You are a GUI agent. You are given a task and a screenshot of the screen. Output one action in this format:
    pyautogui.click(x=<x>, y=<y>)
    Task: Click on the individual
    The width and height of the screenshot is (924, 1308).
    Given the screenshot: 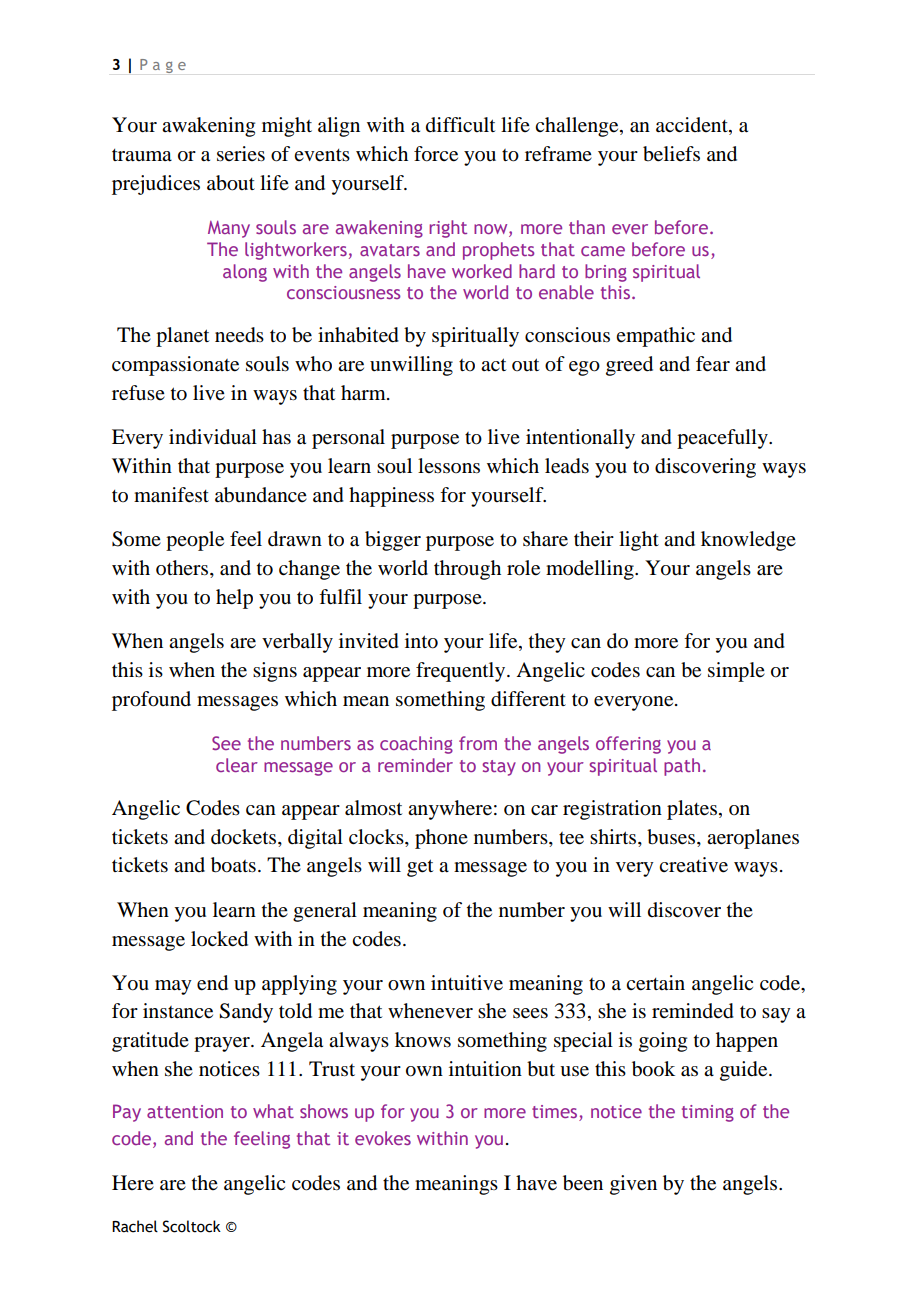 What is the action you would take?
    pyautogui.click(x=213, y=437)
